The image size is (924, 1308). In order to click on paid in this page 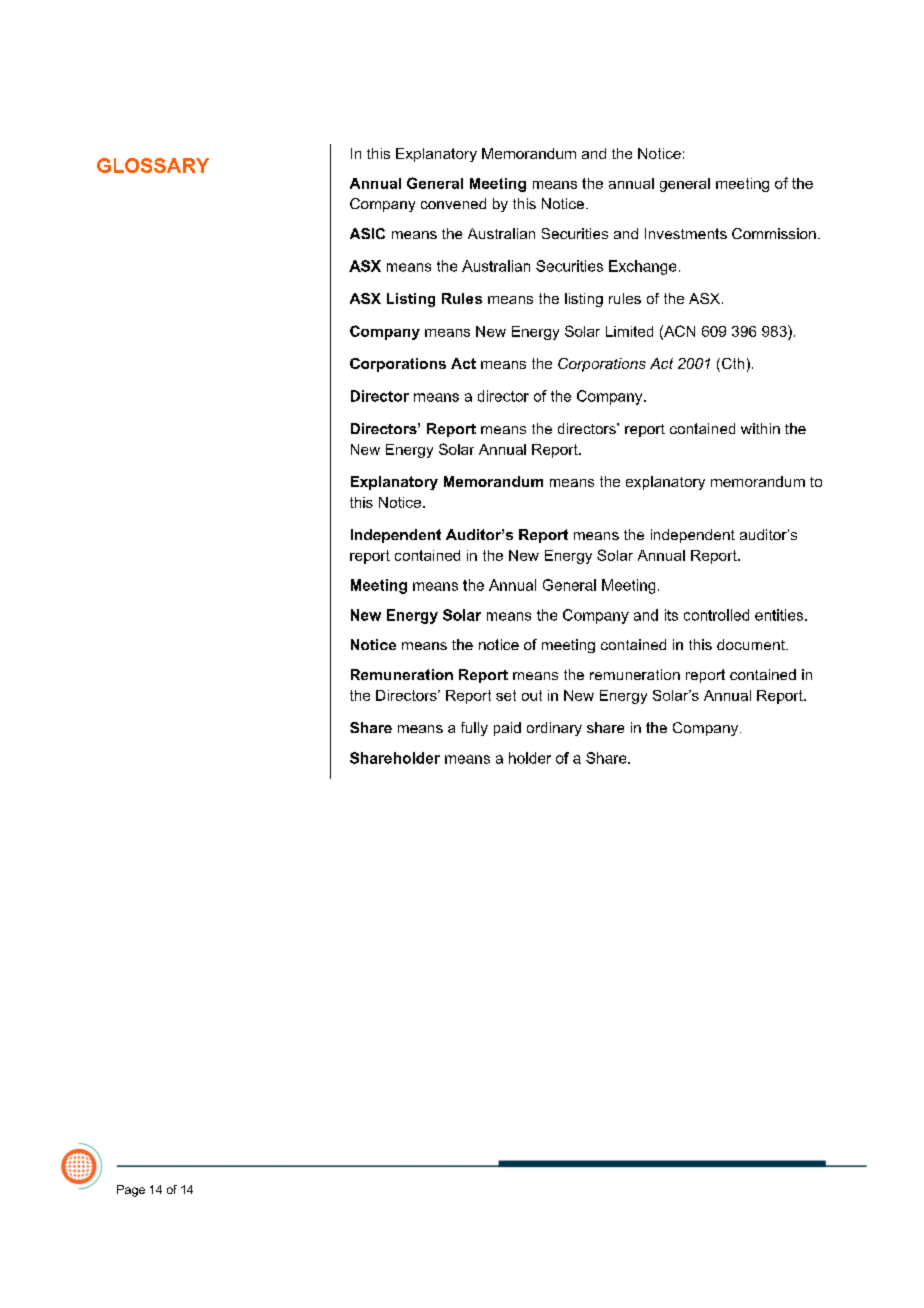, I will do `click(507, 729)`.
